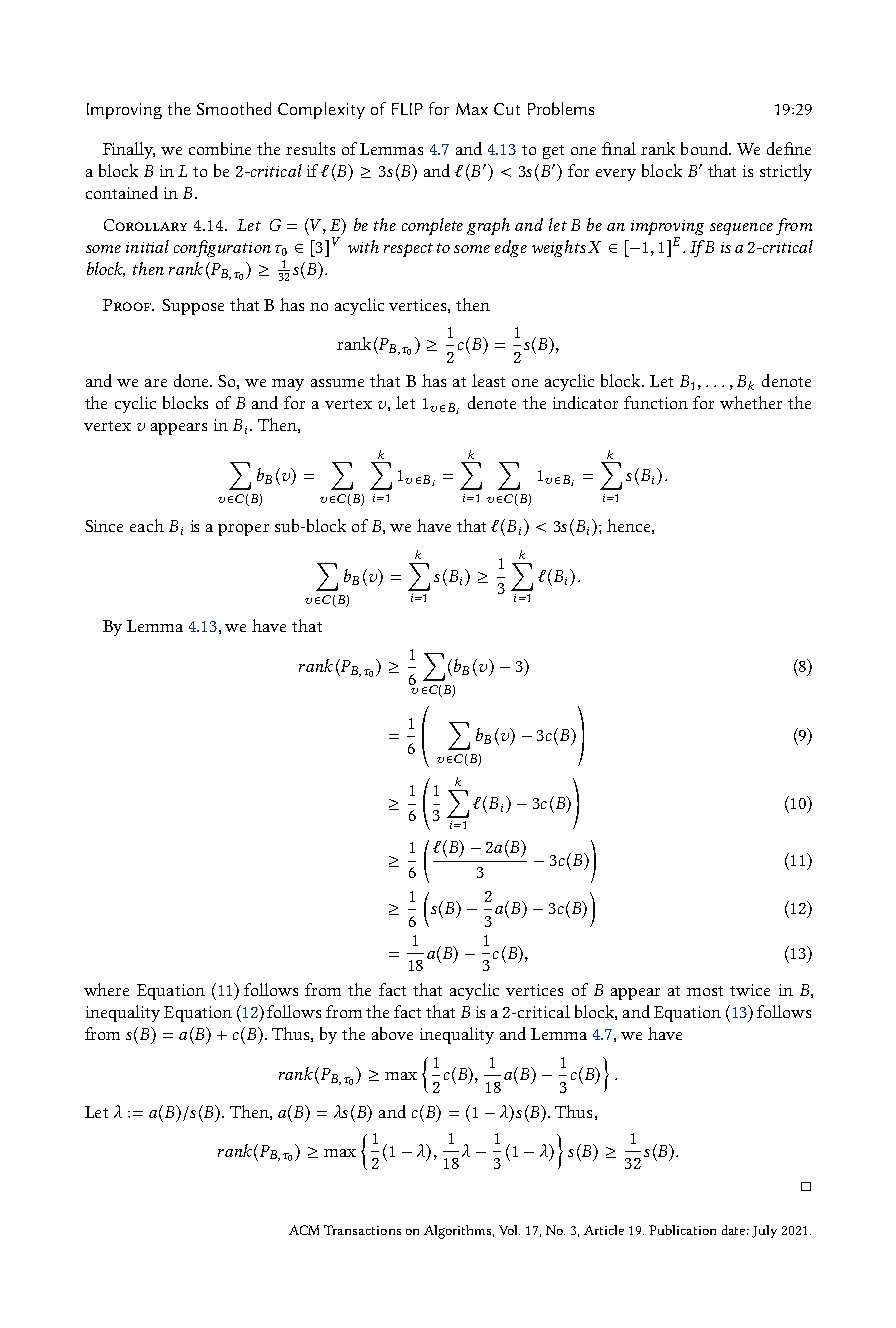 The image size is (896, 1328). Describe the element at coordinates (392, 1033) in the image. I see `above` at that location.
